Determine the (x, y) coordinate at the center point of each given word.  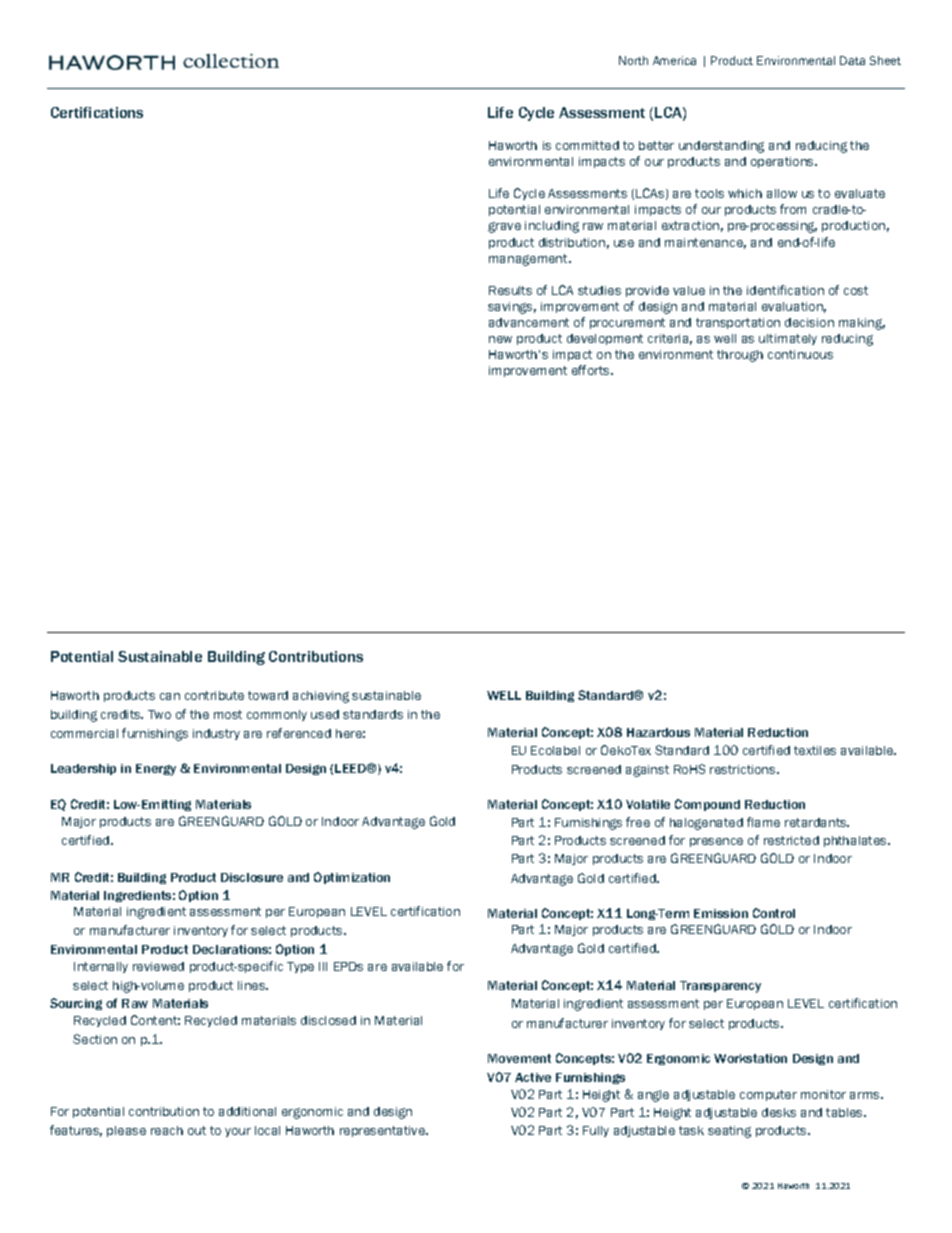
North (633, 60)
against (647, 771)
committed (587, 145)
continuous (800, 354)
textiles (815, 750)
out (197, 1130)
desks (779, 1112)
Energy (156, 770)
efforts (592, 370)
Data (852, 60)
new (500, 339)
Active (533, 1077)
